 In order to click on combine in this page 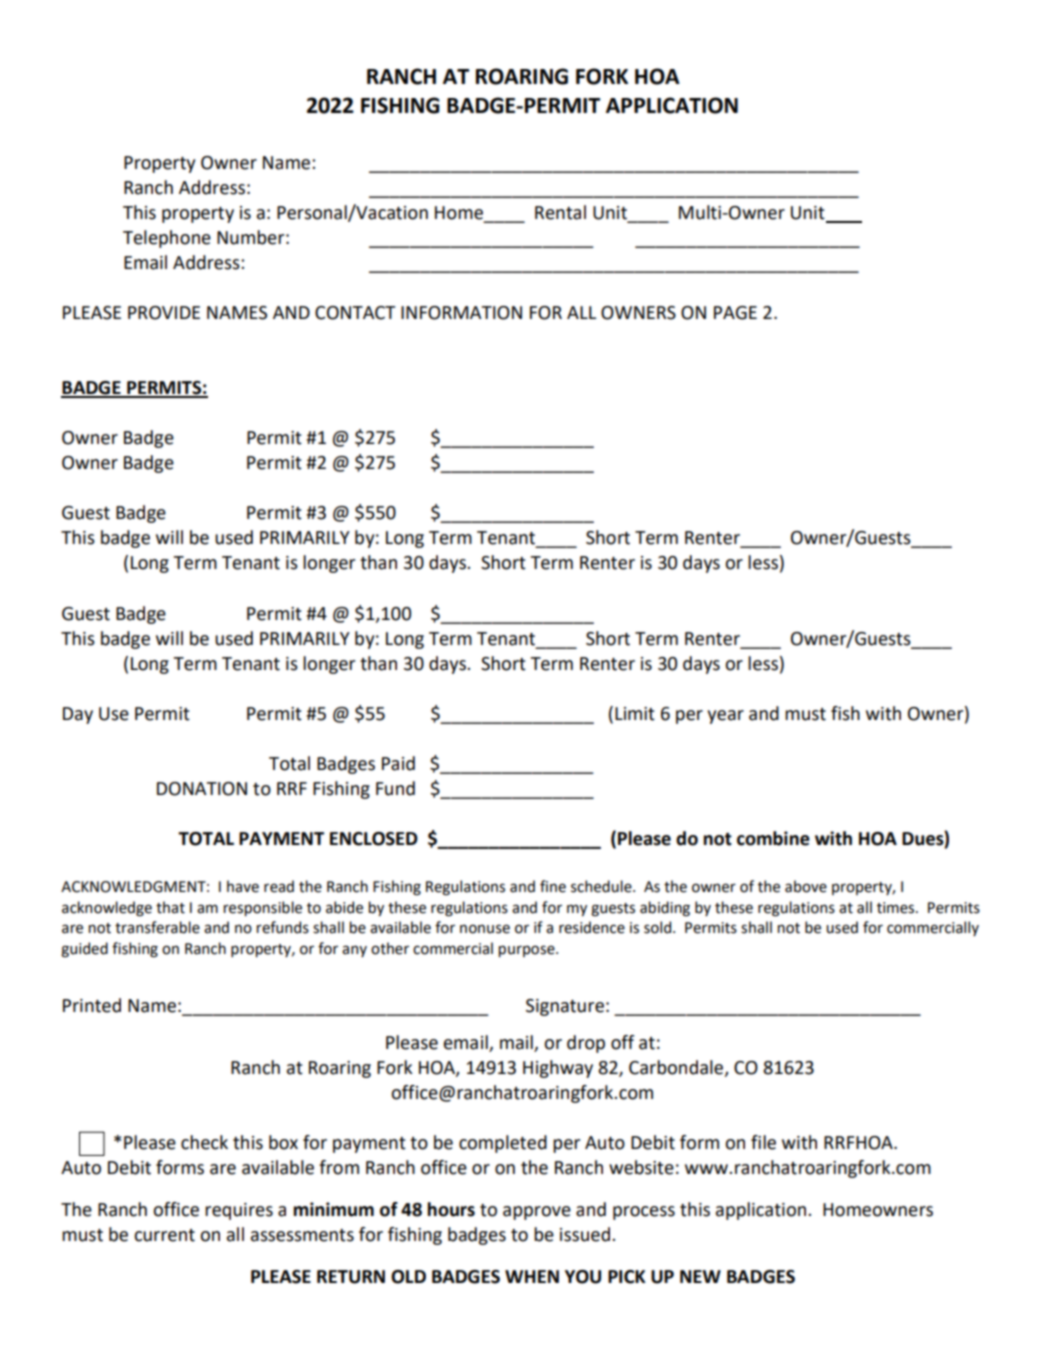, I will do `click(773, 838)`.
